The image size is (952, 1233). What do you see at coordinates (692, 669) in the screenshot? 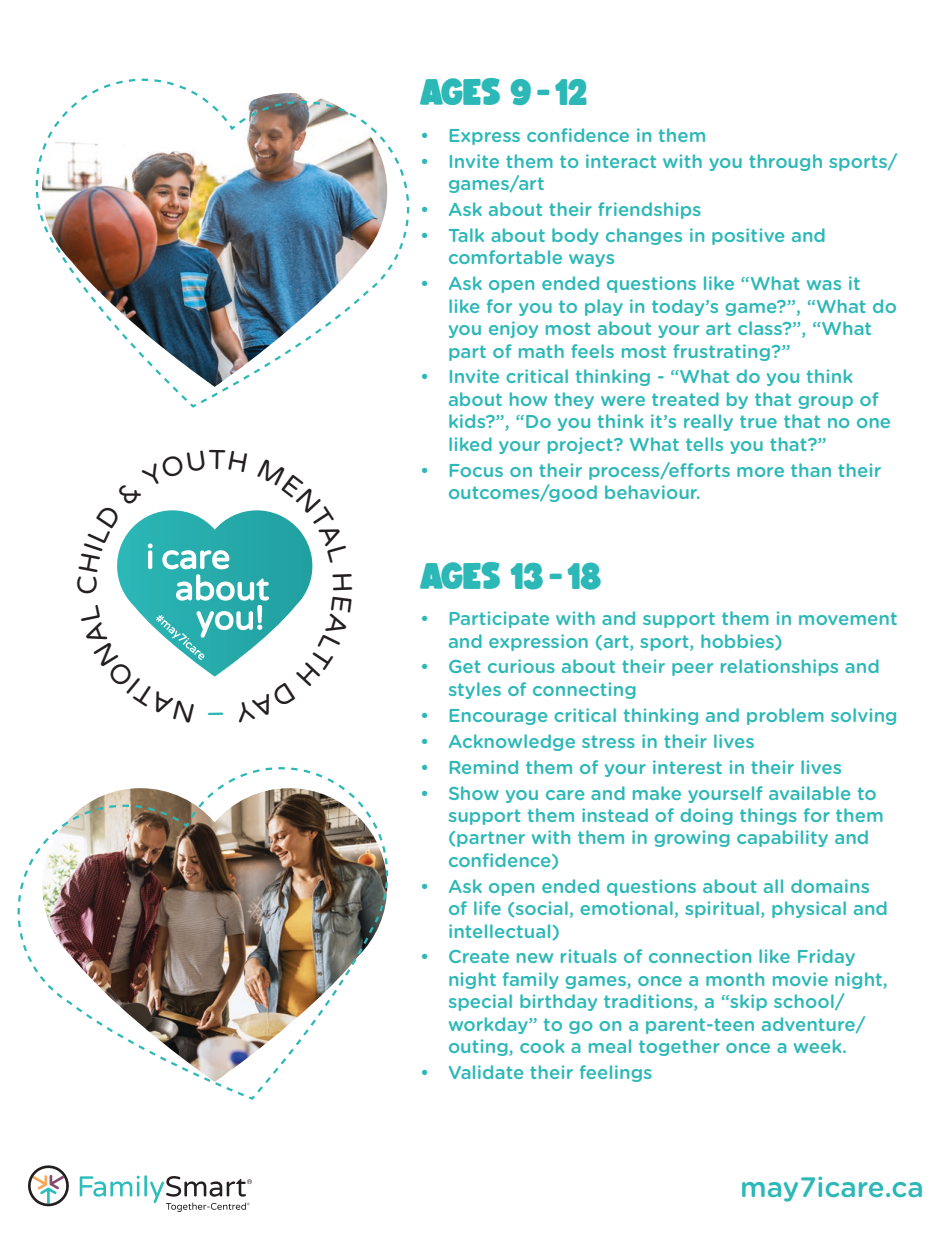
I see `peer` at bounding box center [692, 669].
